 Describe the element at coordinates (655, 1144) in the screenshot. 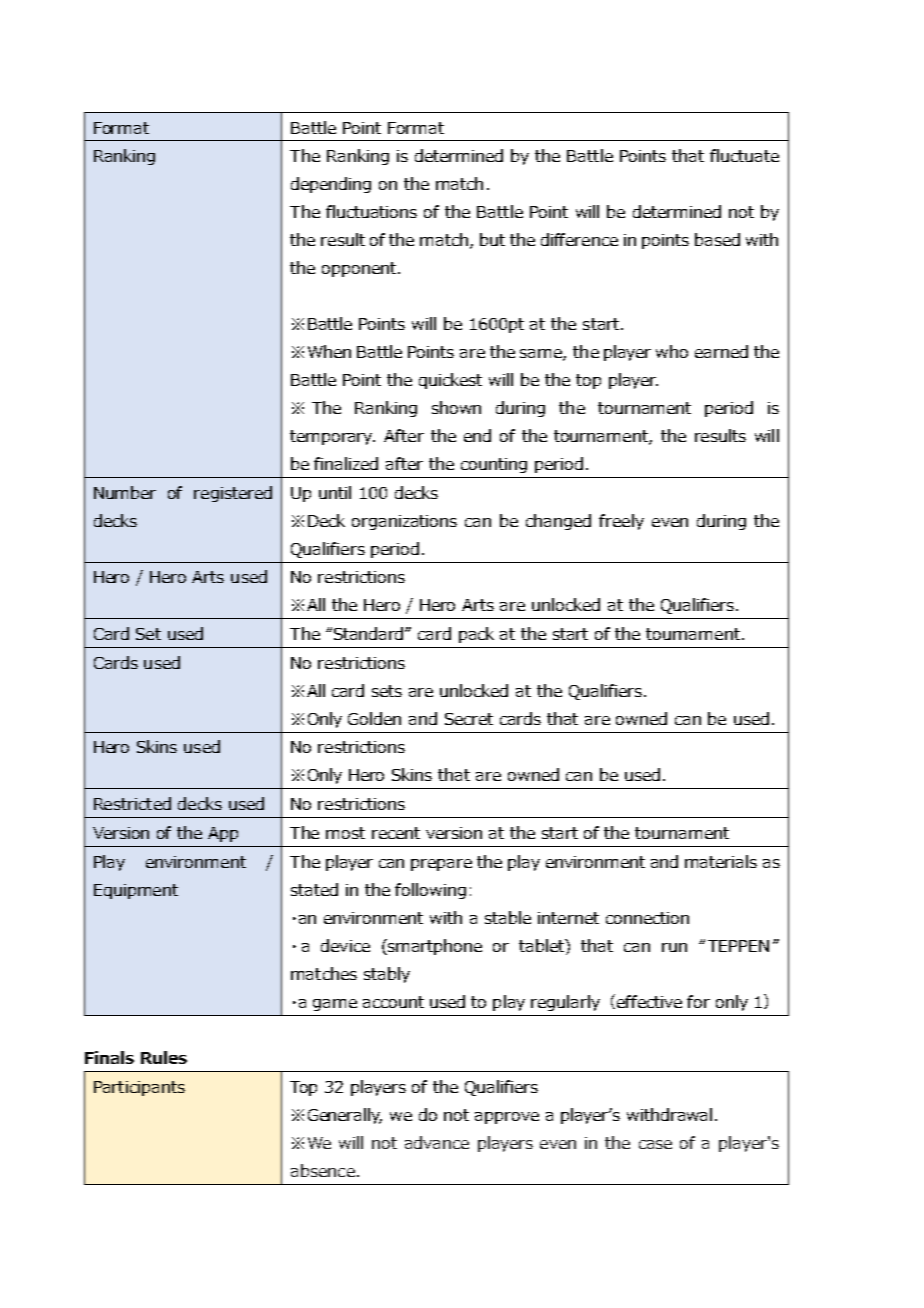

I see `case` at that location.
